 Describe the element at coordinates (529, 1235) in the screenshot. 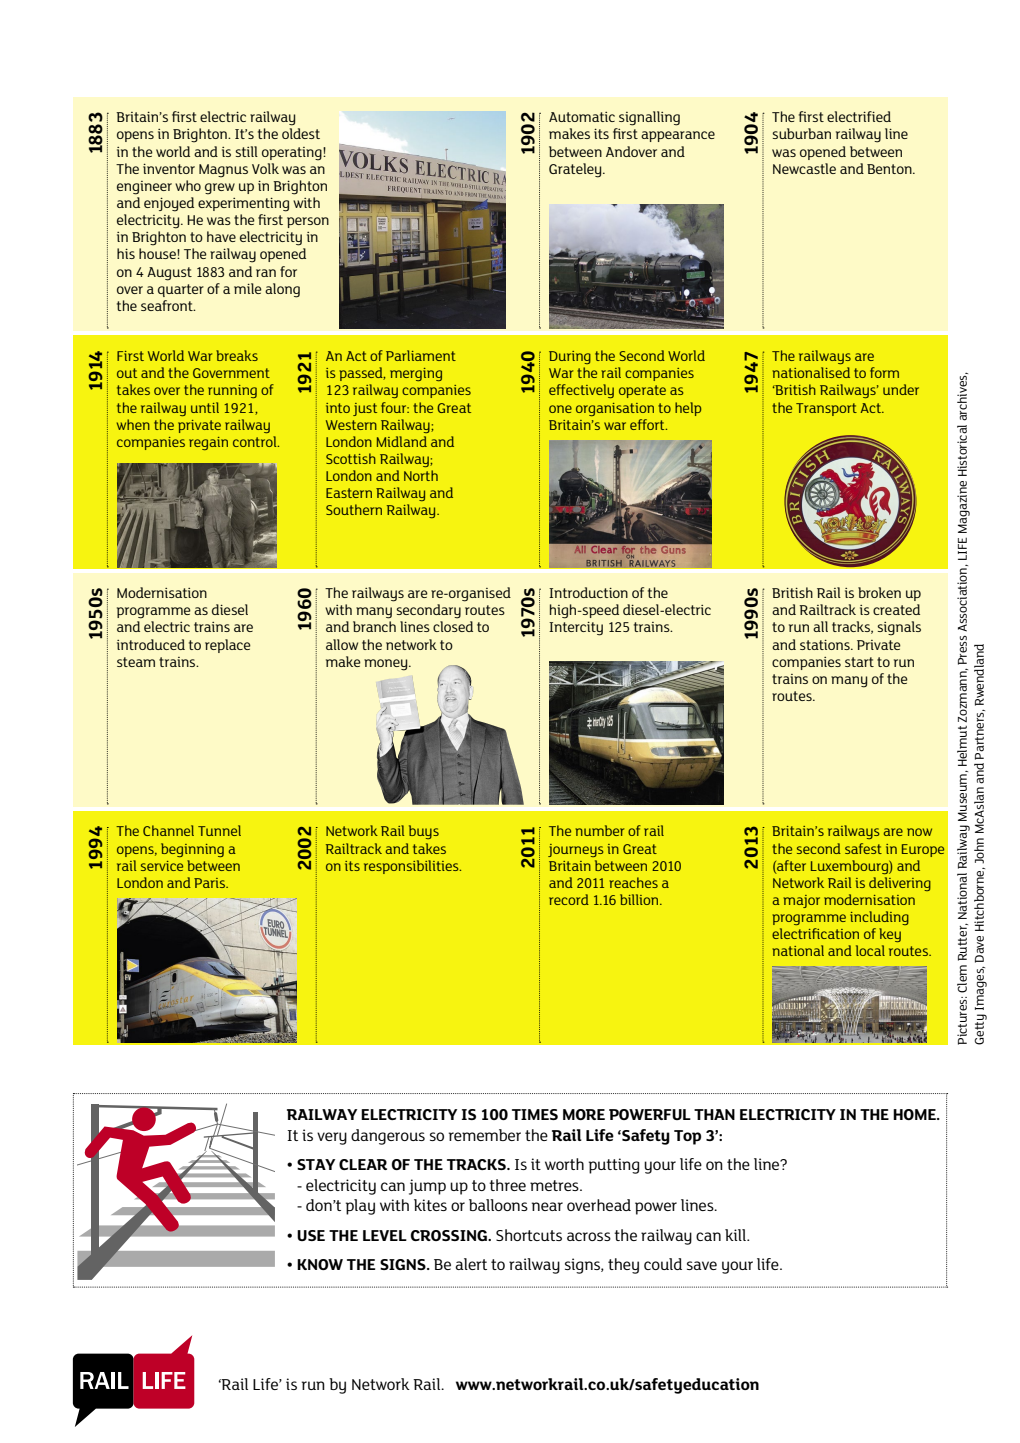

I see `Shortcuts` at that location.
